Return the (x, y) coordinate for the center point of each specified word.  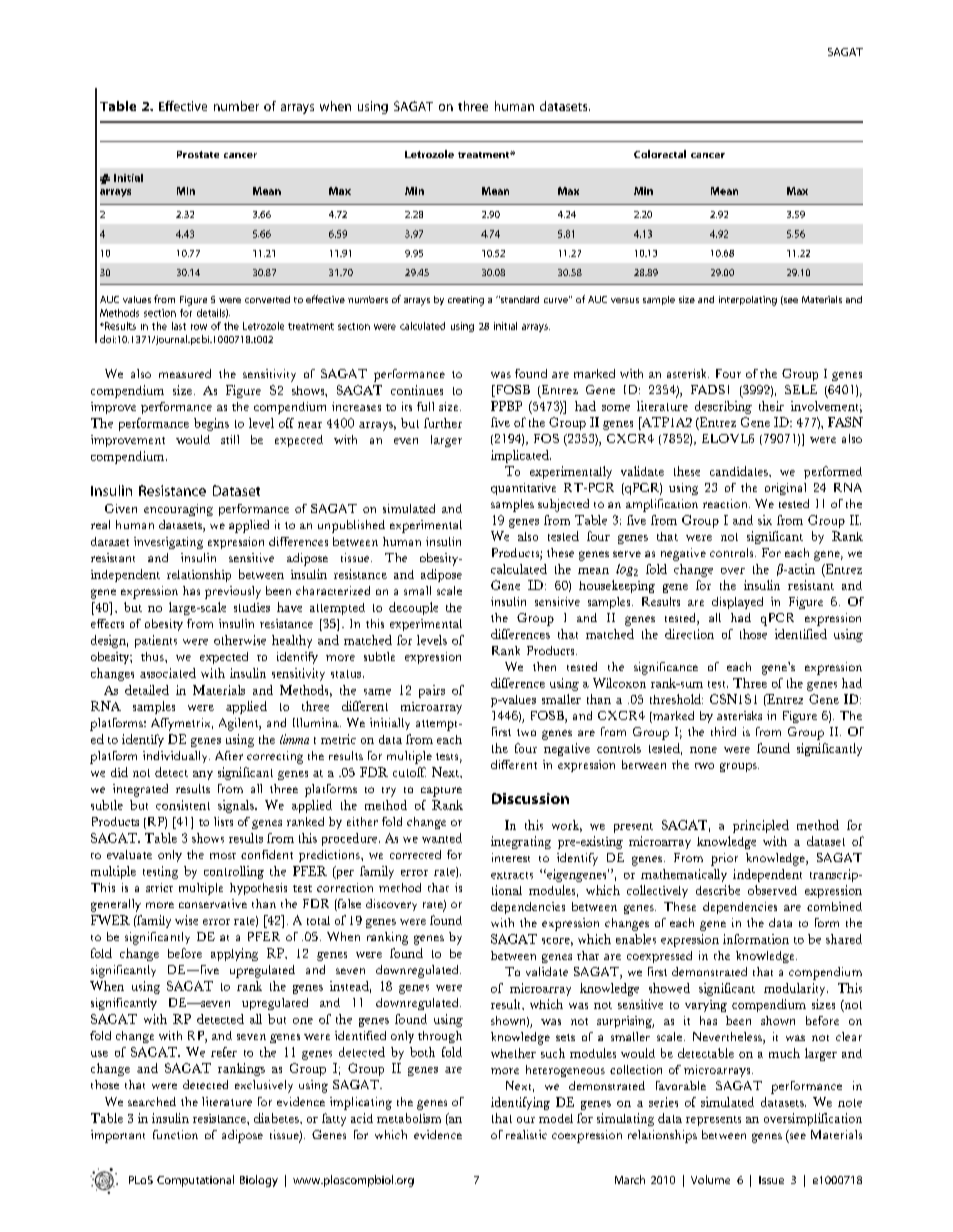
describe (718, 890)
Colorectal (660, 154)
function (175, 1134)
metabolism (409, 1118)
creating (466, 301)
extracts (512, 875)
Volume (710, 1179)
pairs (432, 691)
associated (168, 673)
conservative (213, 903)
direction (689, 634)
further (443, 423)
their (771, 406)
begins (211, 424)
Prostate (198, 154)
